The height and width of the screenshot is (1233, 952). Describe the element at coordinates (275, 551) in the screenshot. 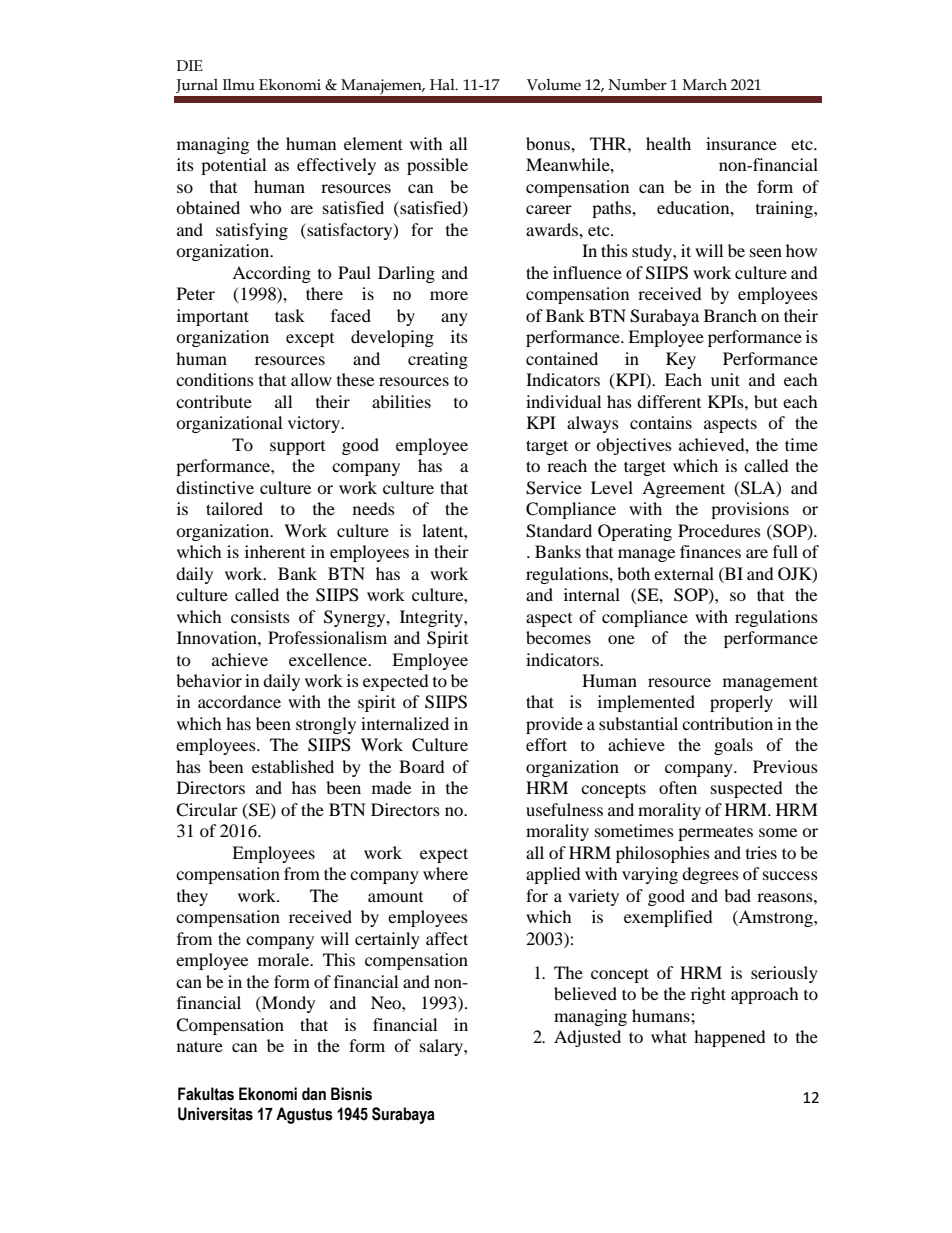

I see `inherent` at that location.
